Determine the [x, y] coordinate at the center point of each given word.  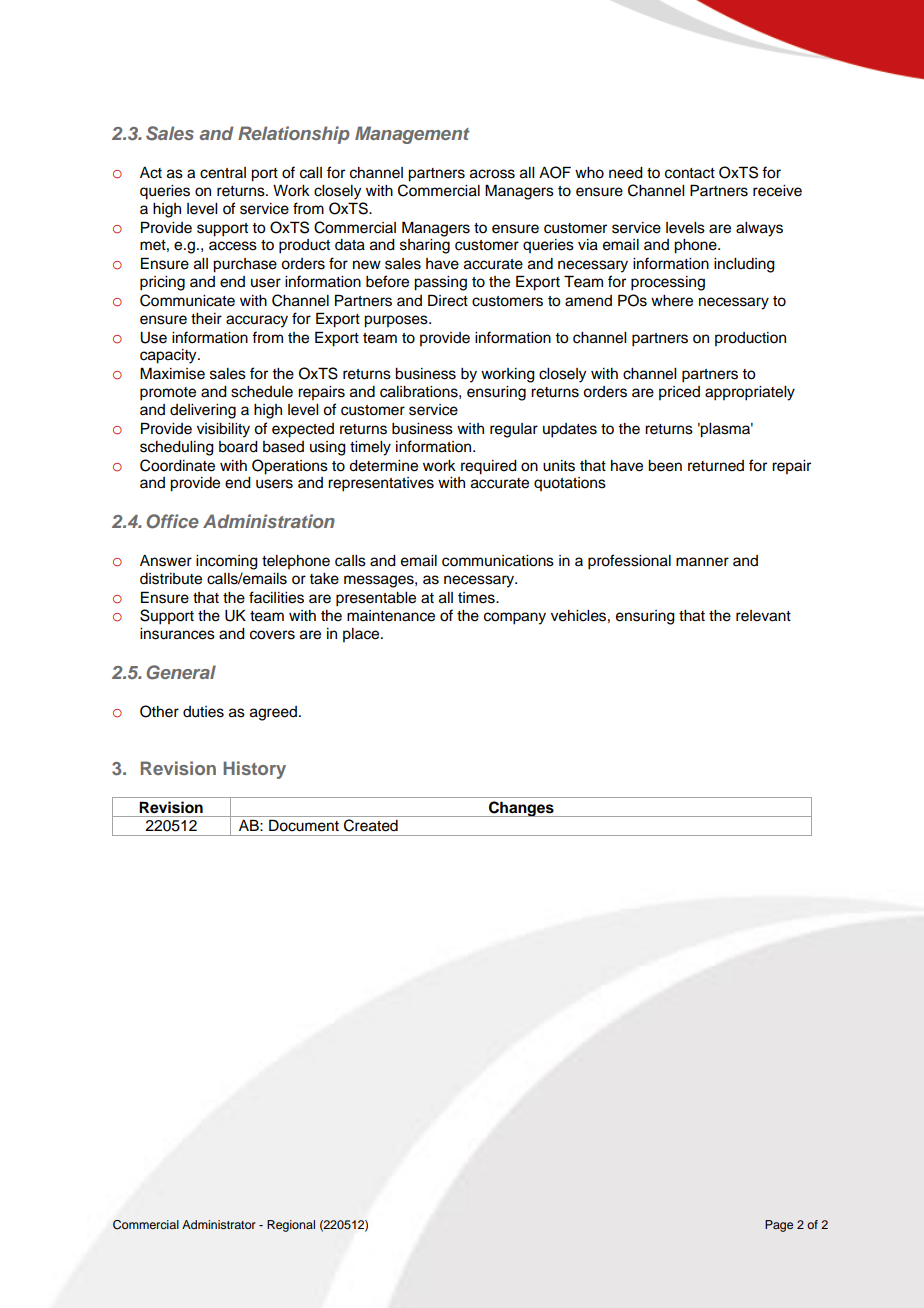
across [492, 174]
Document [304, 825]
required [489, 467]
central [223, 173]
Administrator [219, 1224]
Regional [291, 1226]
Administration [269, 521]
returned [716, 466]
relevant [763, 616]
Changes [521, 809]
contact [690, 173]
